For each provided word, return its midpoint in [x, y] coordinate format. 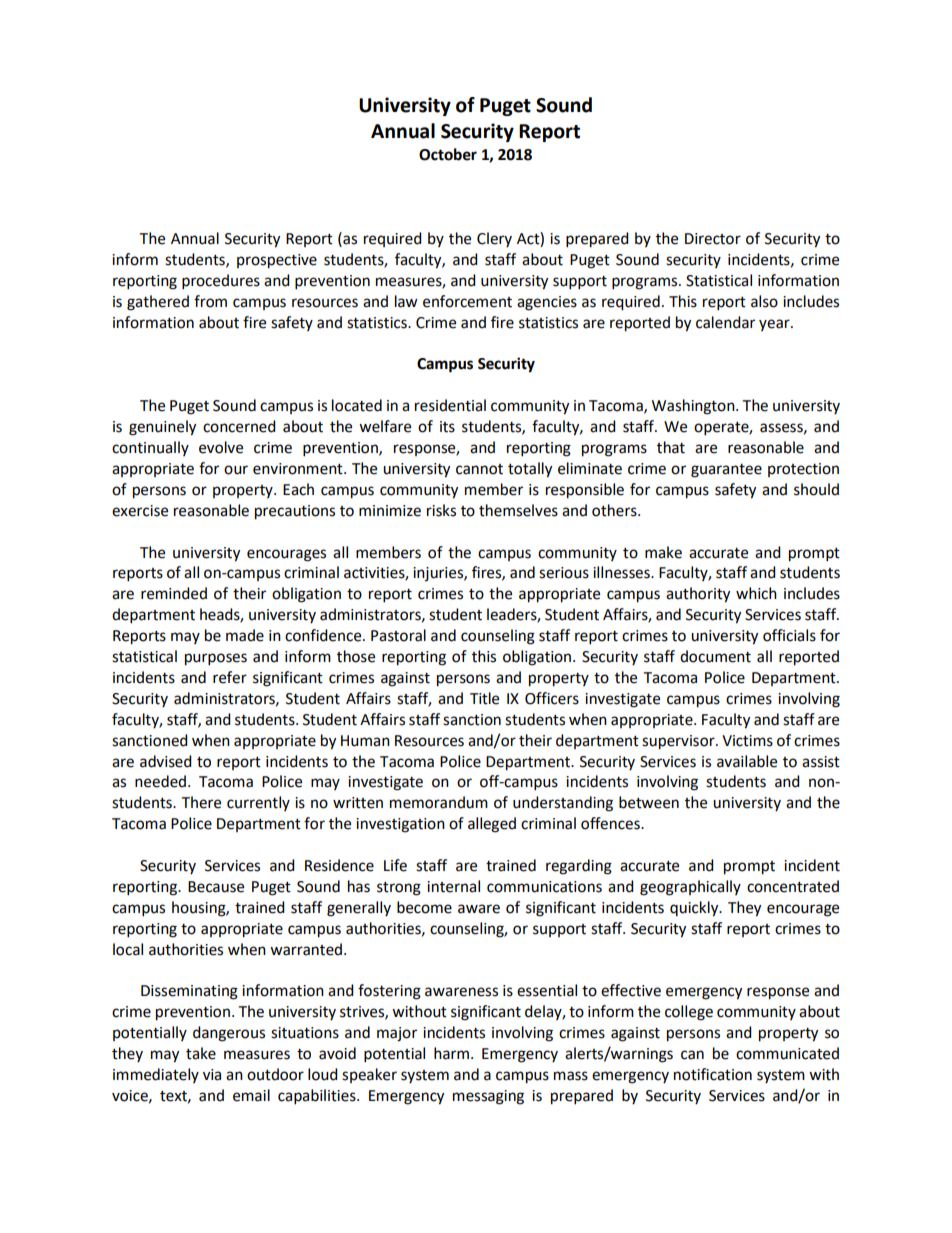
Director [713, 239]
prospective [277, 261]
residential [450, 405]
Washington [694, 407]
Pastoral [398, 635]
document [715, 656]
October [448, 154]
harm [451, 1053]
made [245, 635]
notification [713, 1074]
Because [216, 887]
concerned [239, 426]
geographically [690, 888]
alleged [492, 825]
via [212, 1075]
